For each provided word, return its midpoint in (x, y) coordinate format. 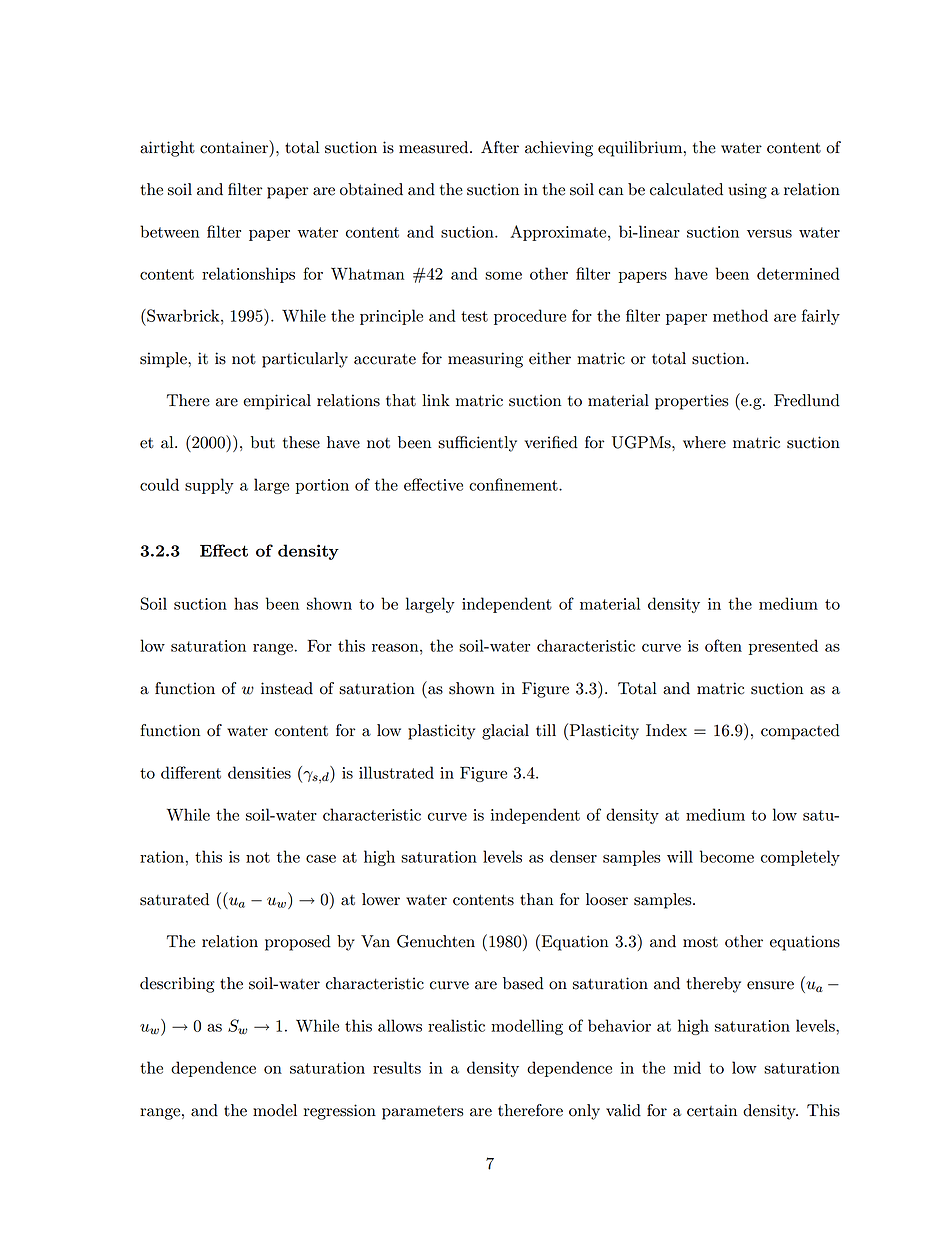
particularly (305, 360)
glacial (505, 732)
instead (287, 688)
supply (209, 486)
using (747, 191)
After (500, 147)
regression (340, 1112)
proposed (298, 943)
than (536, 899)
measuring (485, 360)
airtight (167, 149)
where (704, 442)
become (727, 856)
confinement (514, 484)
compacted (800, 732)
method (740, 315)
